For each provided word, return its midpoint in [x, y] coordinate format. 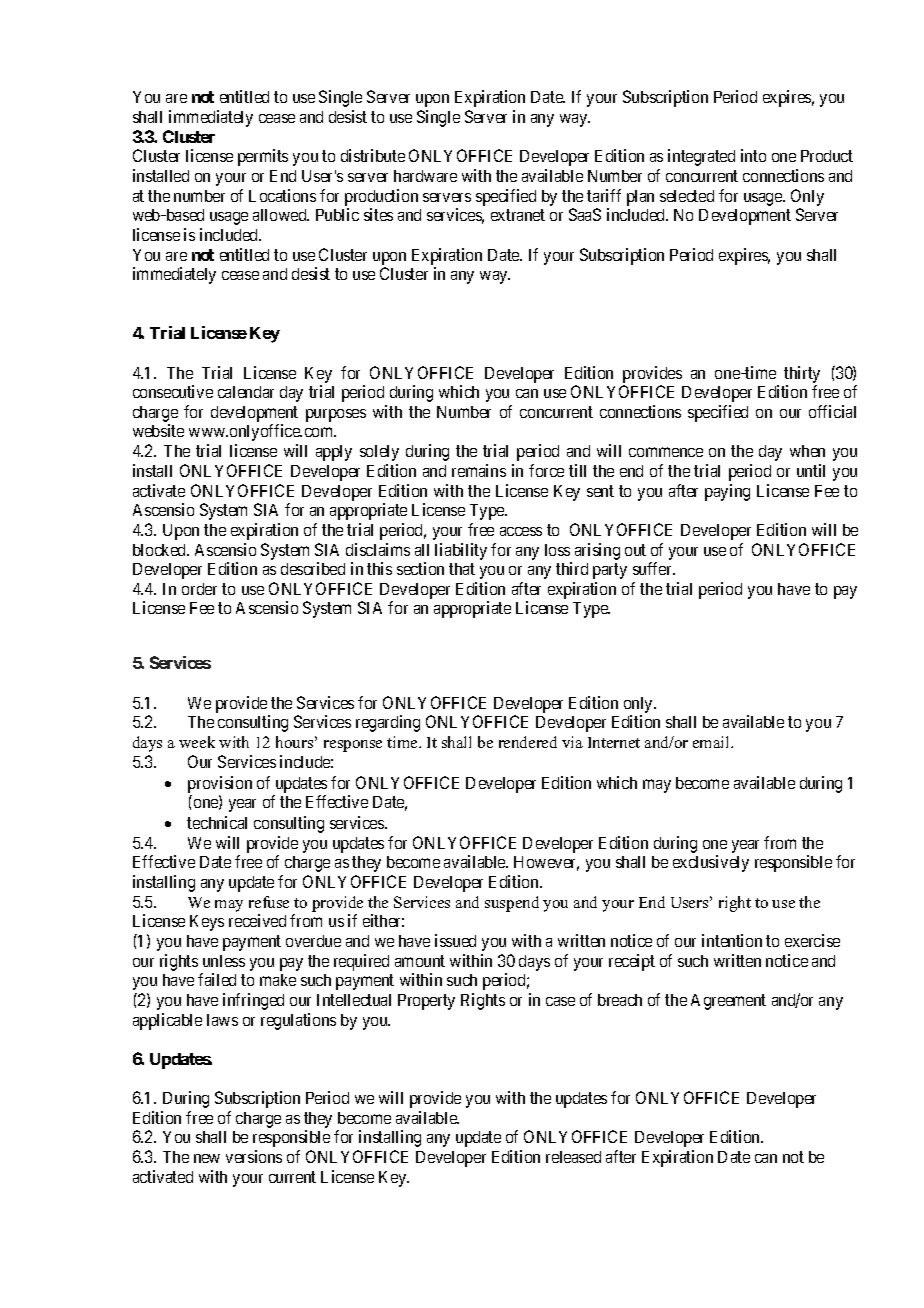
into [753, 155]
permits [263, 157]
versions [254, 1156]
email [712, 742]
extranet [518, 215]
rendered [528, 742]
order [199, 589]
